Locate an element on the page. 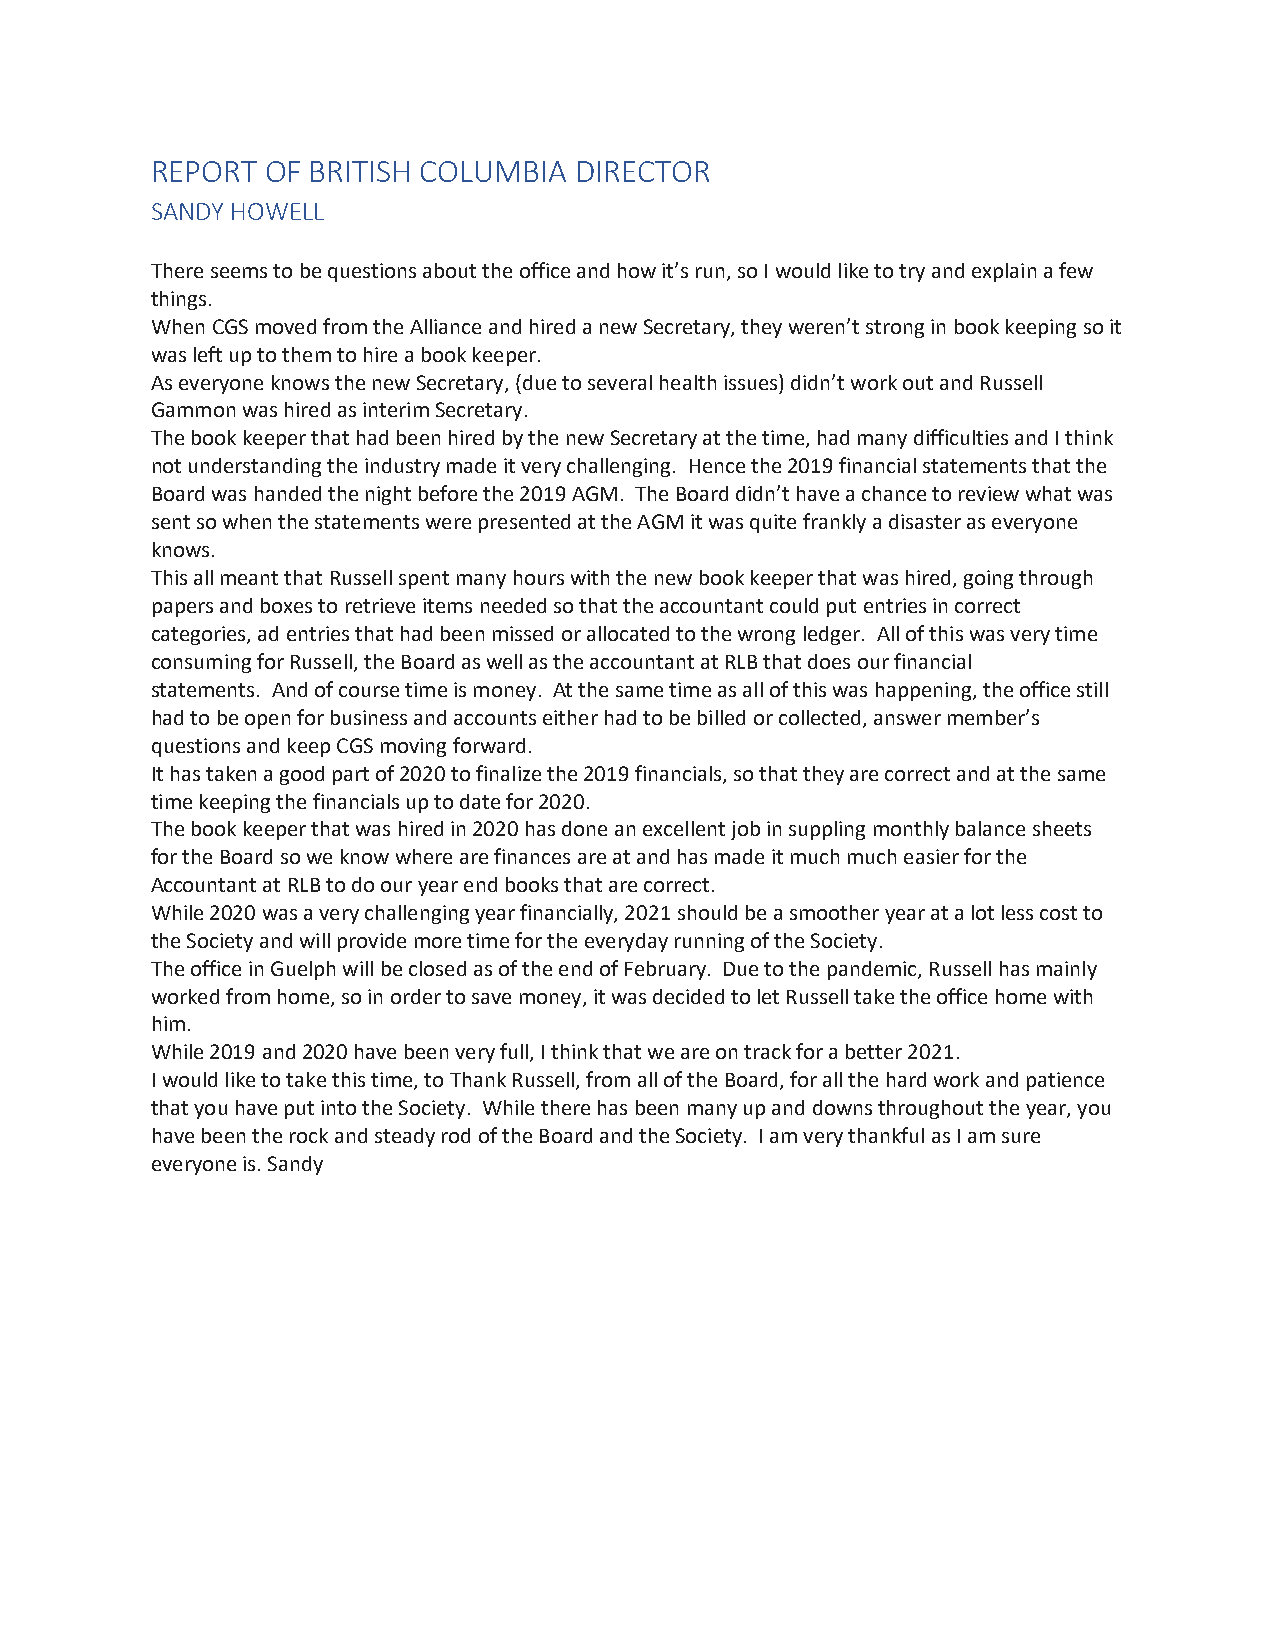 This image has height=1646, width=1272. rock is located at coordinates (309, 1135).
